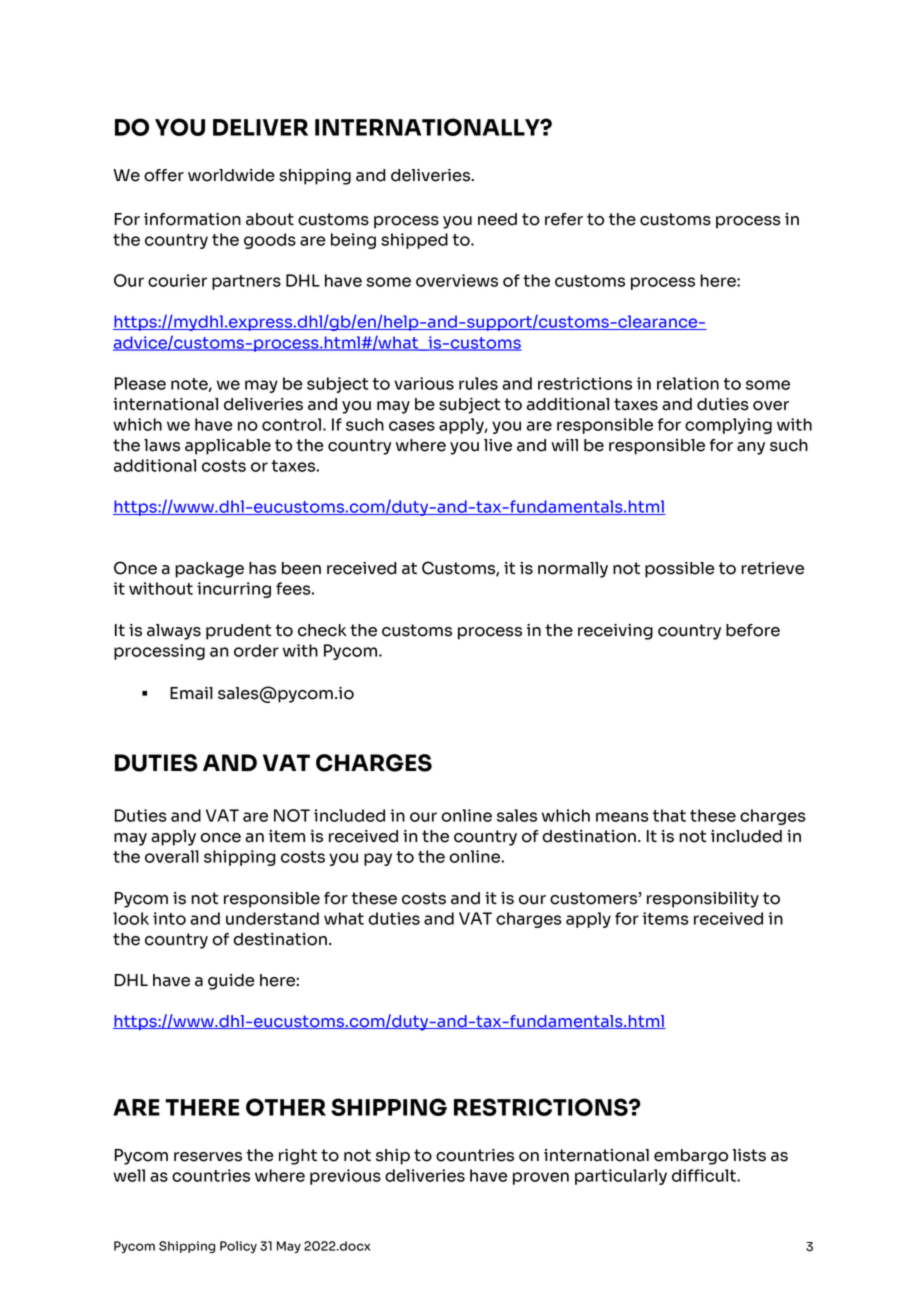  What do you see at coordinates (412, 426) in the screenshot?
I see `cases` at bounding box center [412, 426].
